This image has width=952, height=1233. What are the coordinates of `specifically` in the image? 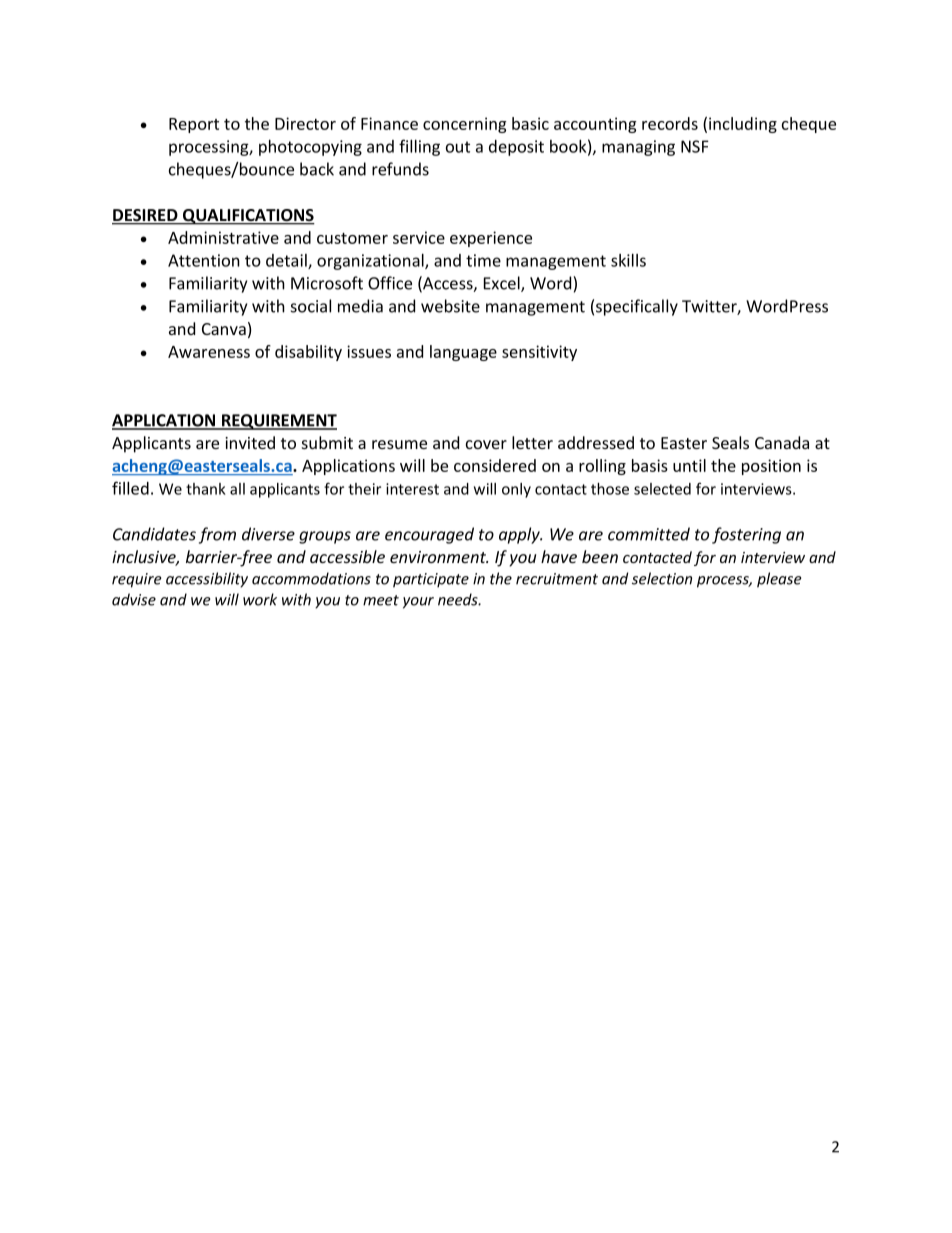 It's located at (637, 307).
